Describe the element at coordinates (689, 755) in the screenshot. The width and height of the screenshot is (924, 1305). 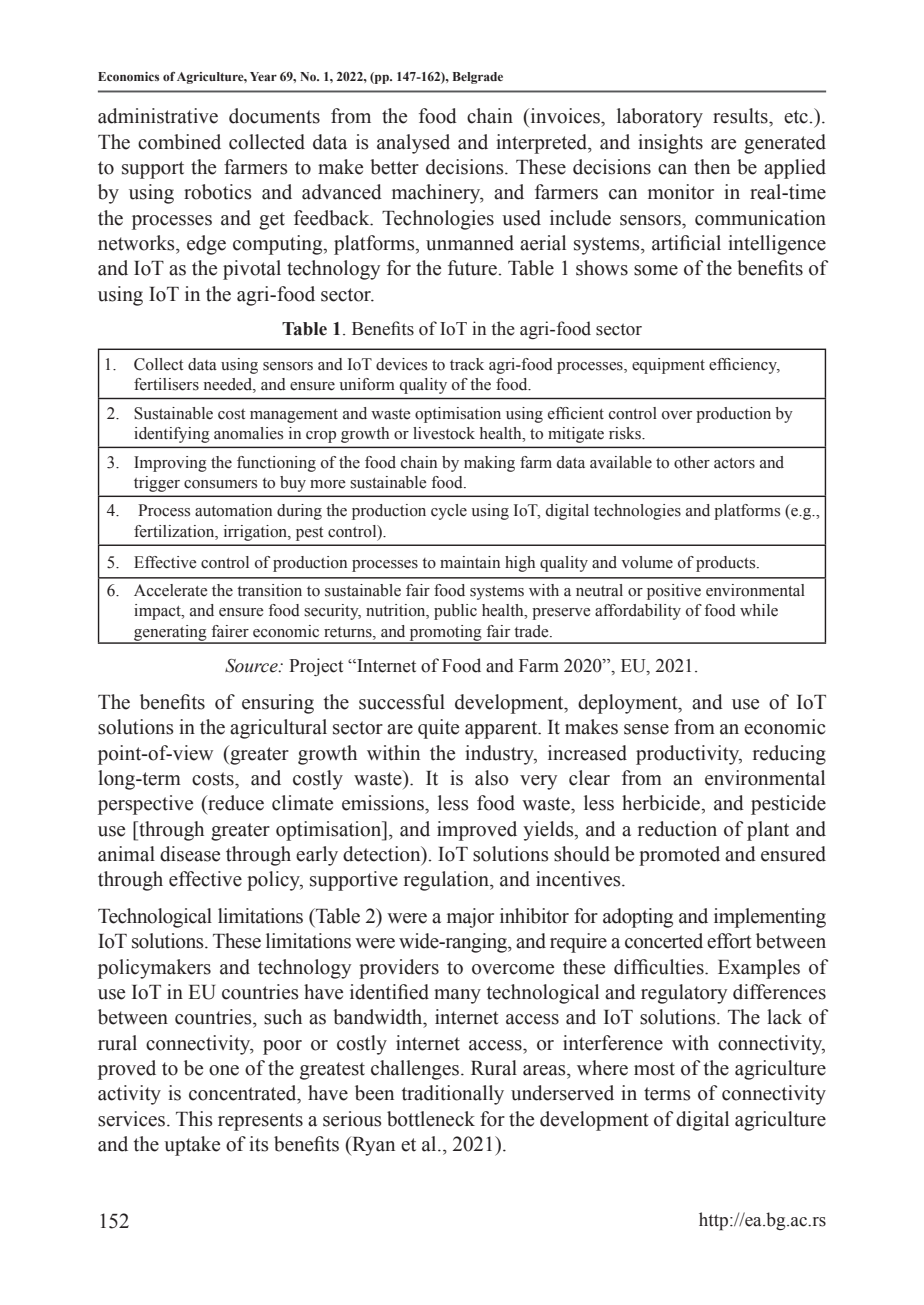
I see `productivity` at that location.
